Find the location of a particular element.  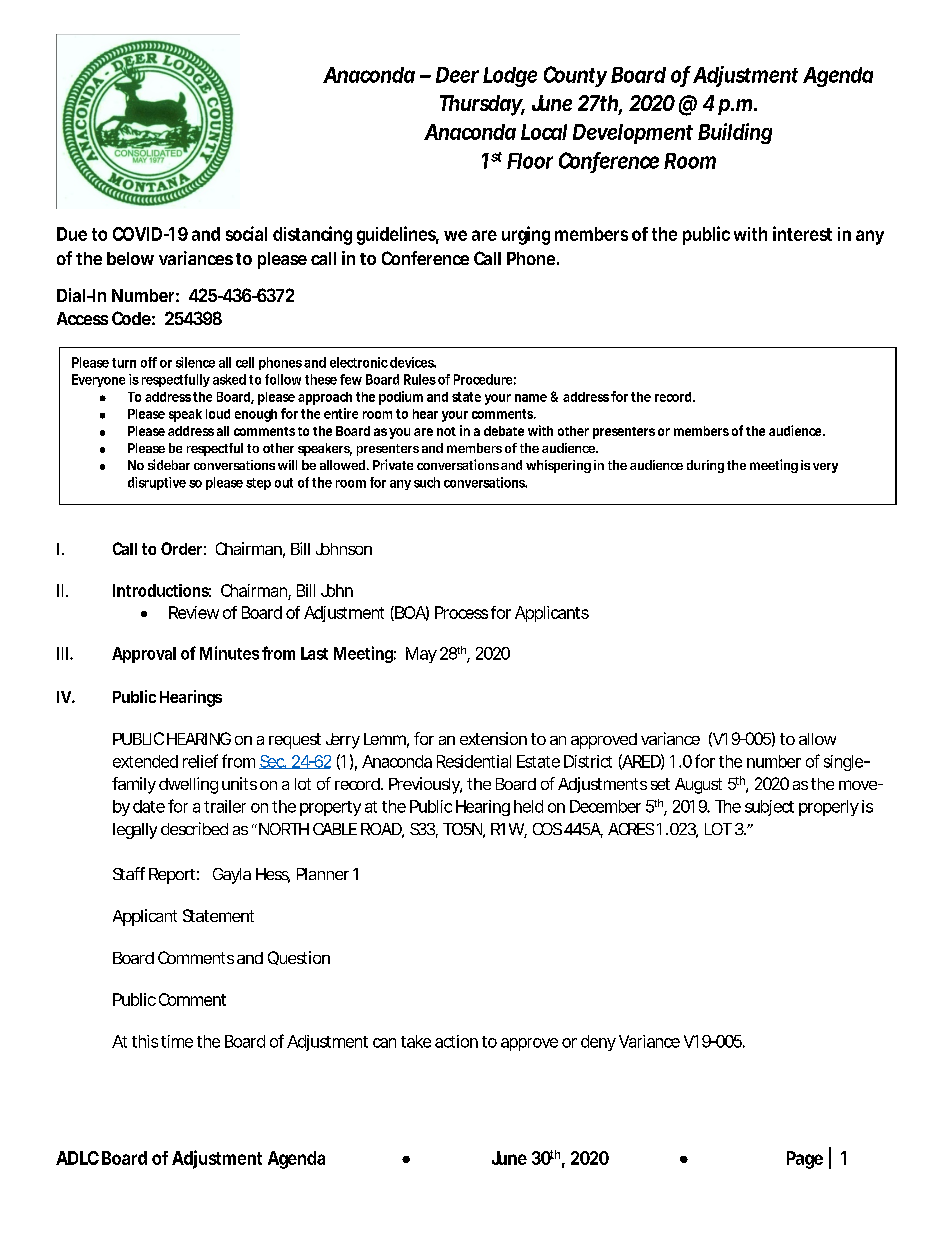

deny is located at coordinates (598, 1043).
